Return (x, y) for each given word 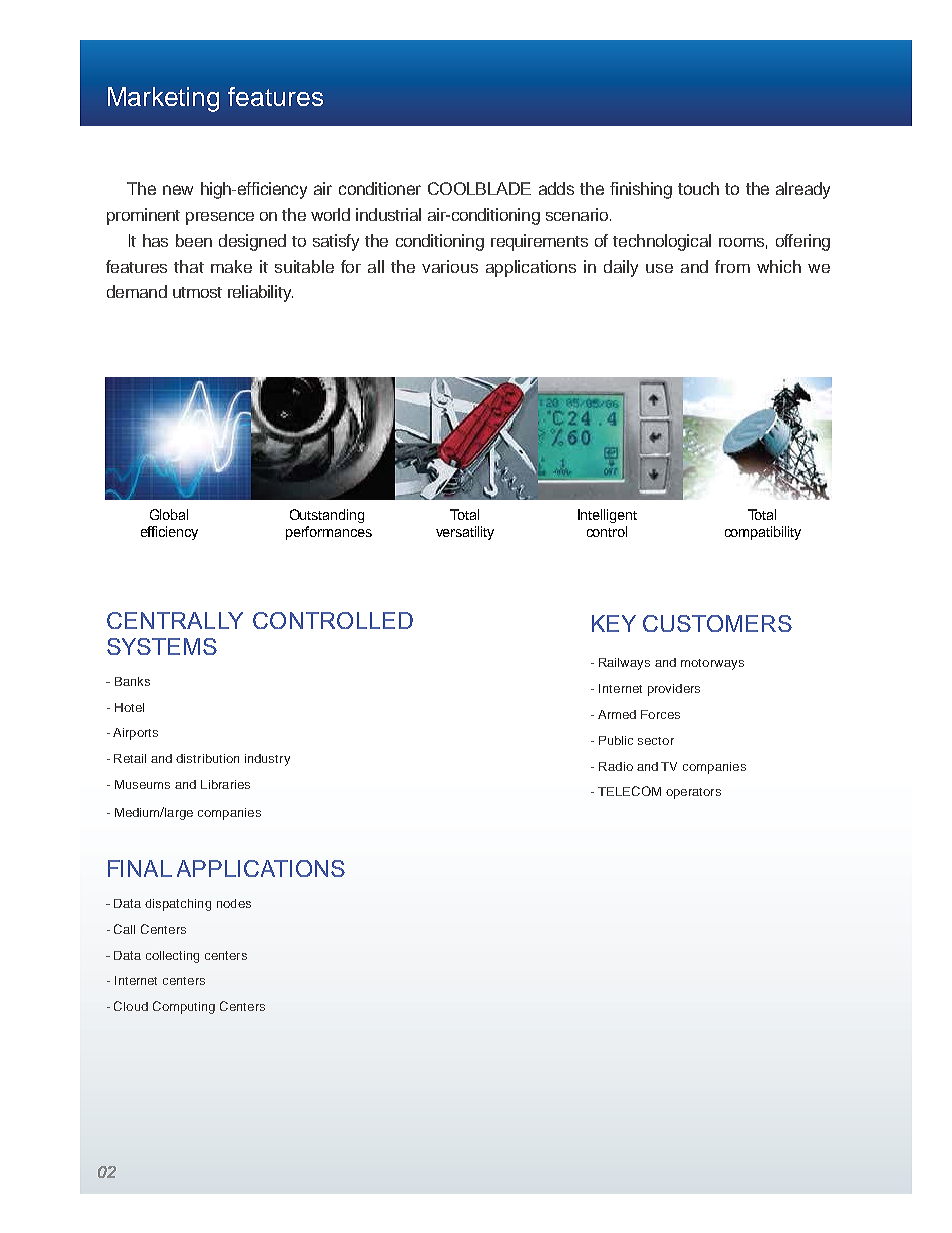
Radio (616, 766)
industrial (388, 214)
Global (169, 514)
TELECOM (629, 791)
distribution (207, 758)
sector (656, 741)
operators (693, 793)
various (450, 266)
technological (662, 242)
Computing (184, 1007)
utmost (197, 292)
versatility (465, 533)
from (732, 266)
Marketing (163, 99)
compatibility (763, 533)
